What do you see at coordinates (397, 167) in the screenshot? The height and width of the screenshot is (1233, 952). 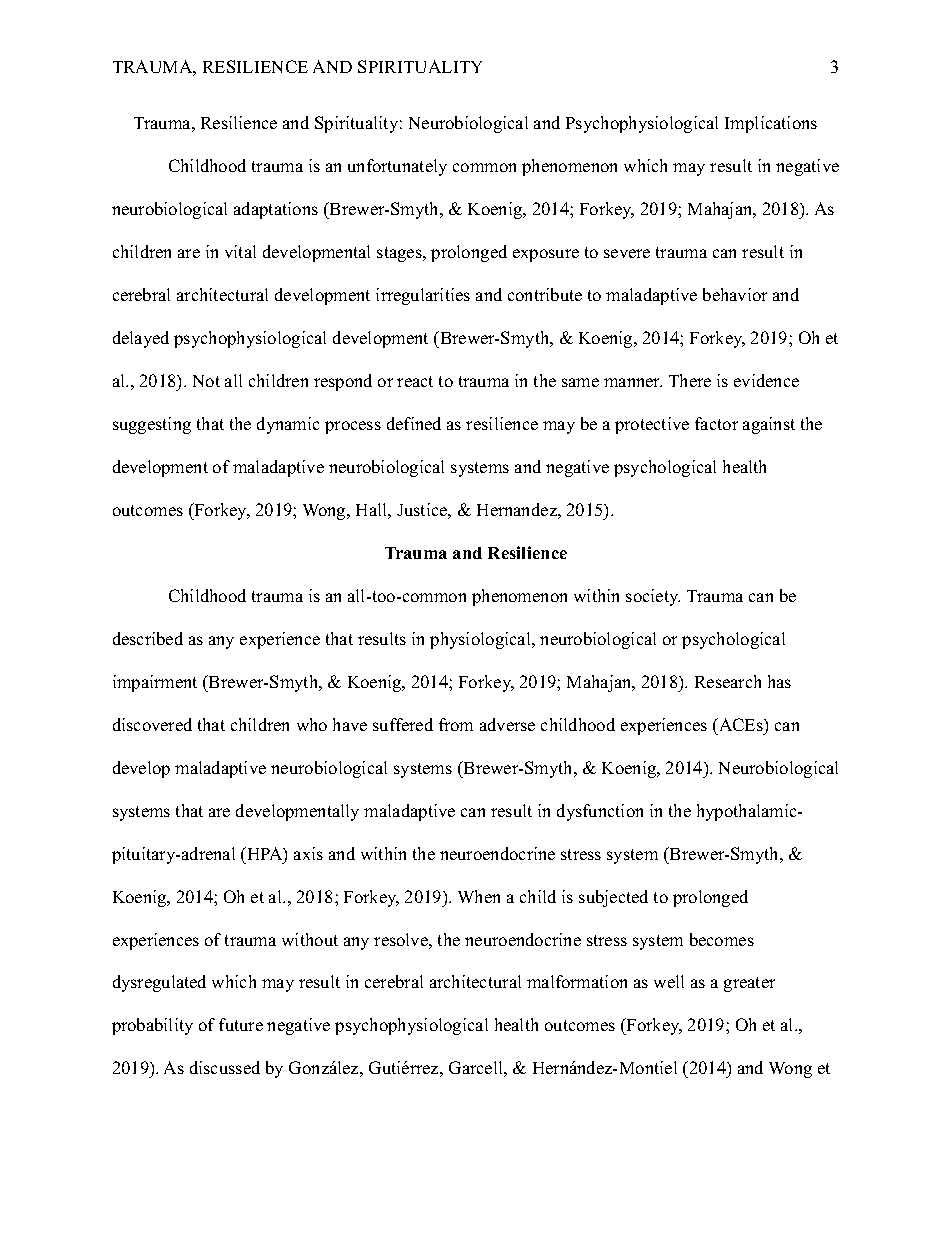 I see `unfortunately` at bounding box center [397, 167].
